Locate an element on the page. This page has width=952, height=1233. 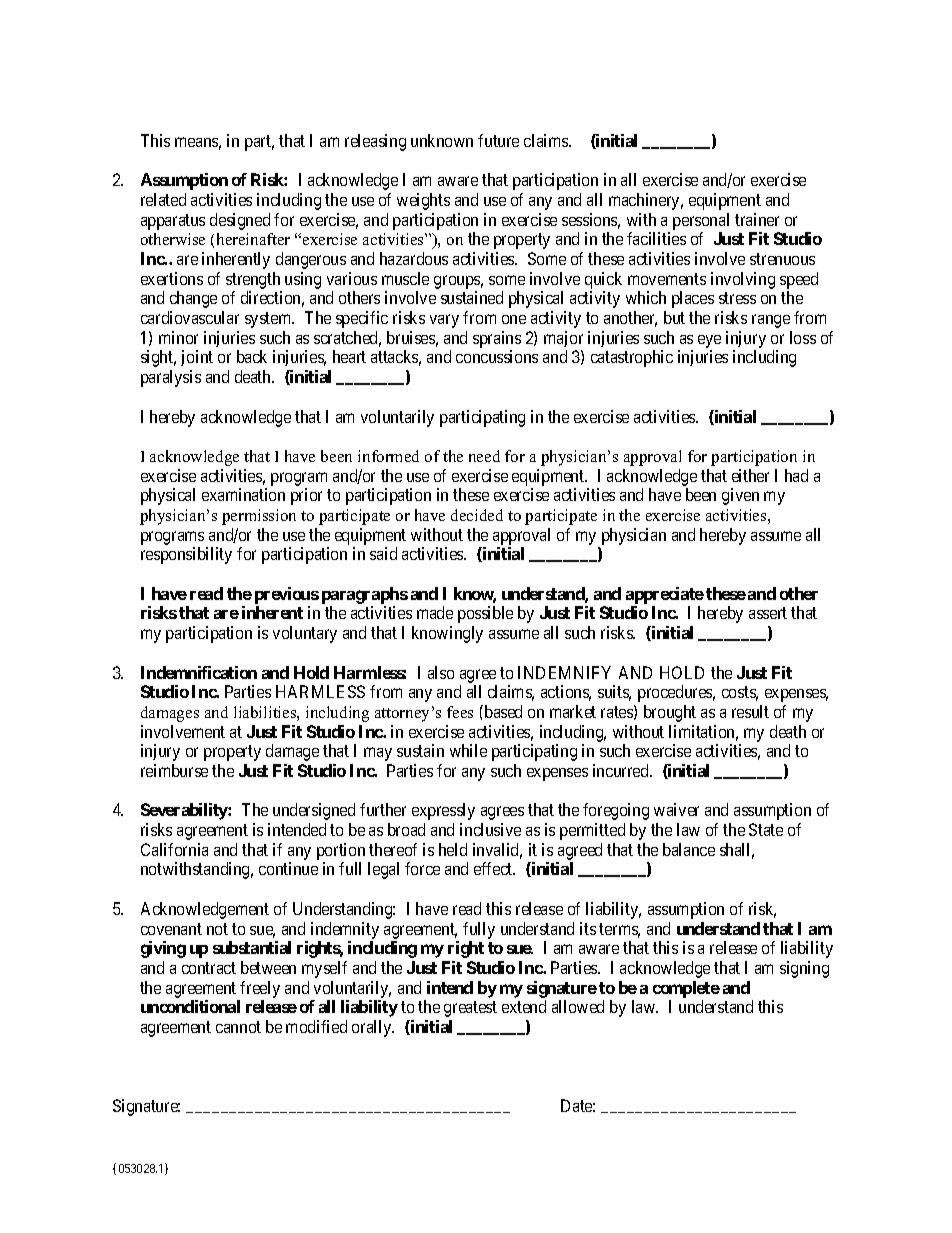
trainer is located at coordinates (757, 219).
